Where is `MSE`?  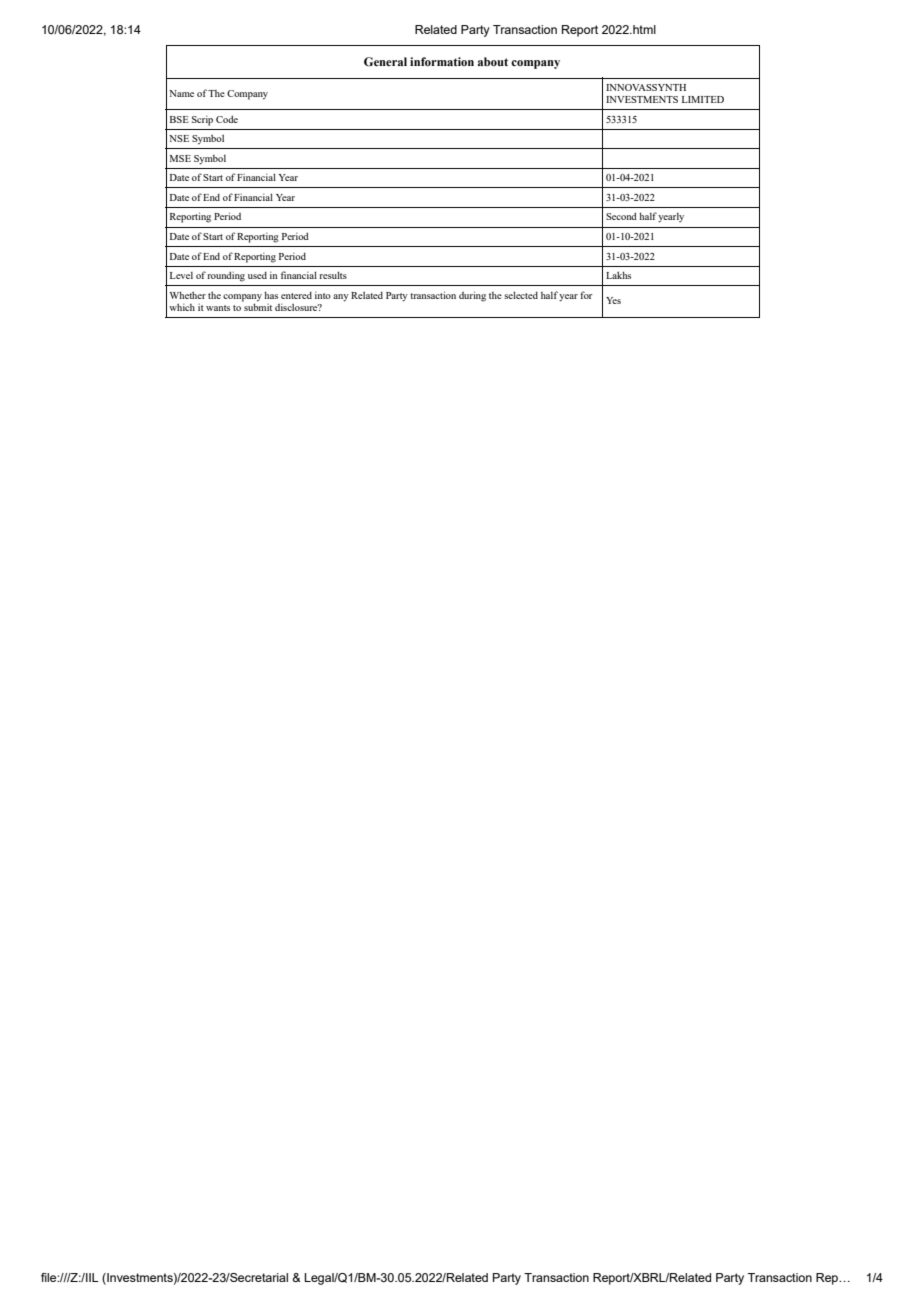 MSE is located at coordinates (180, 158).
